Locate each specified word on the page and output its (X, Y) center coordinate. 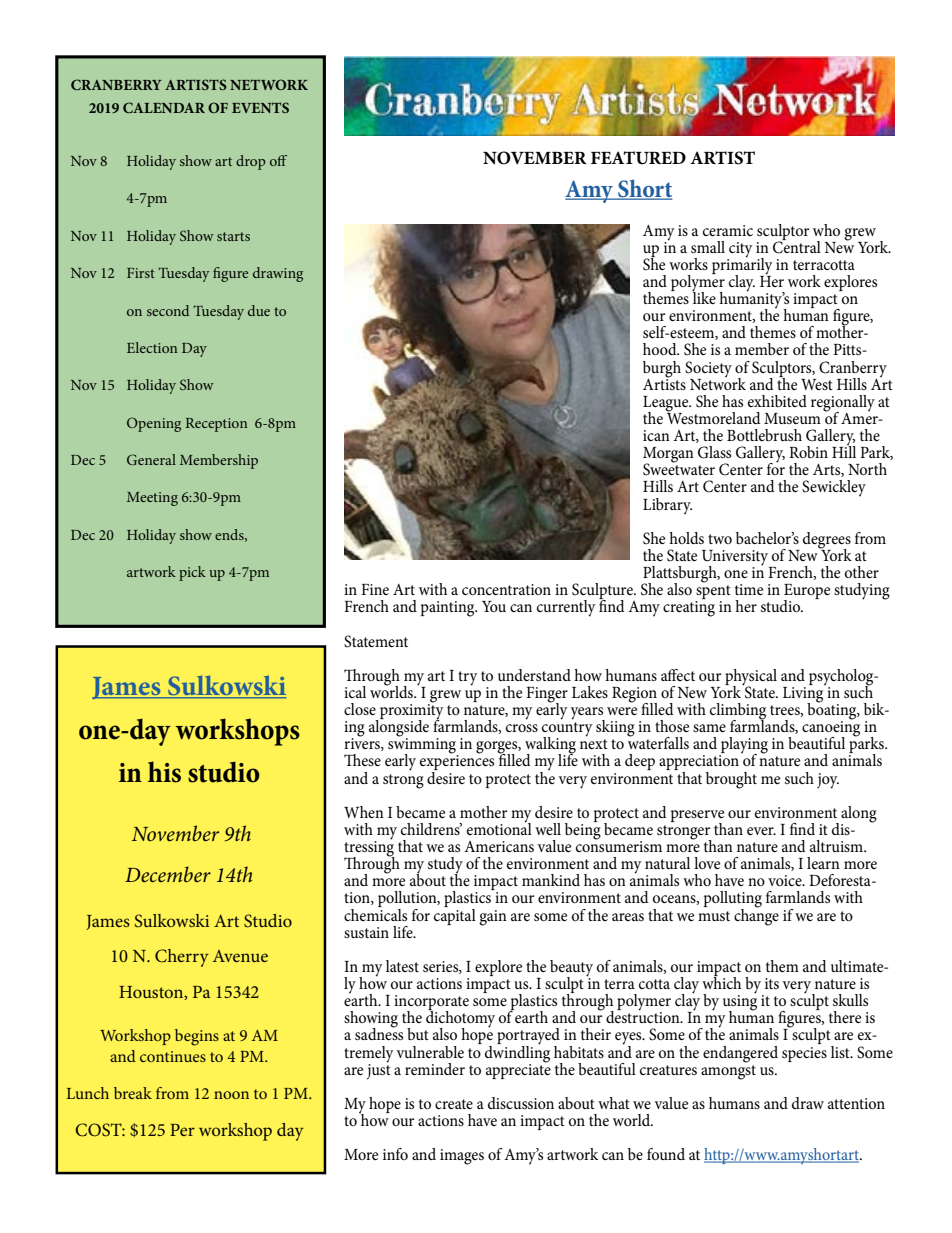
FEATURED (638, 158)
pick (192, 573)
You (494, 606)
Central (797, 246)
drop (251, 162)
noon (231, 1095)
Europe (807, 593)
